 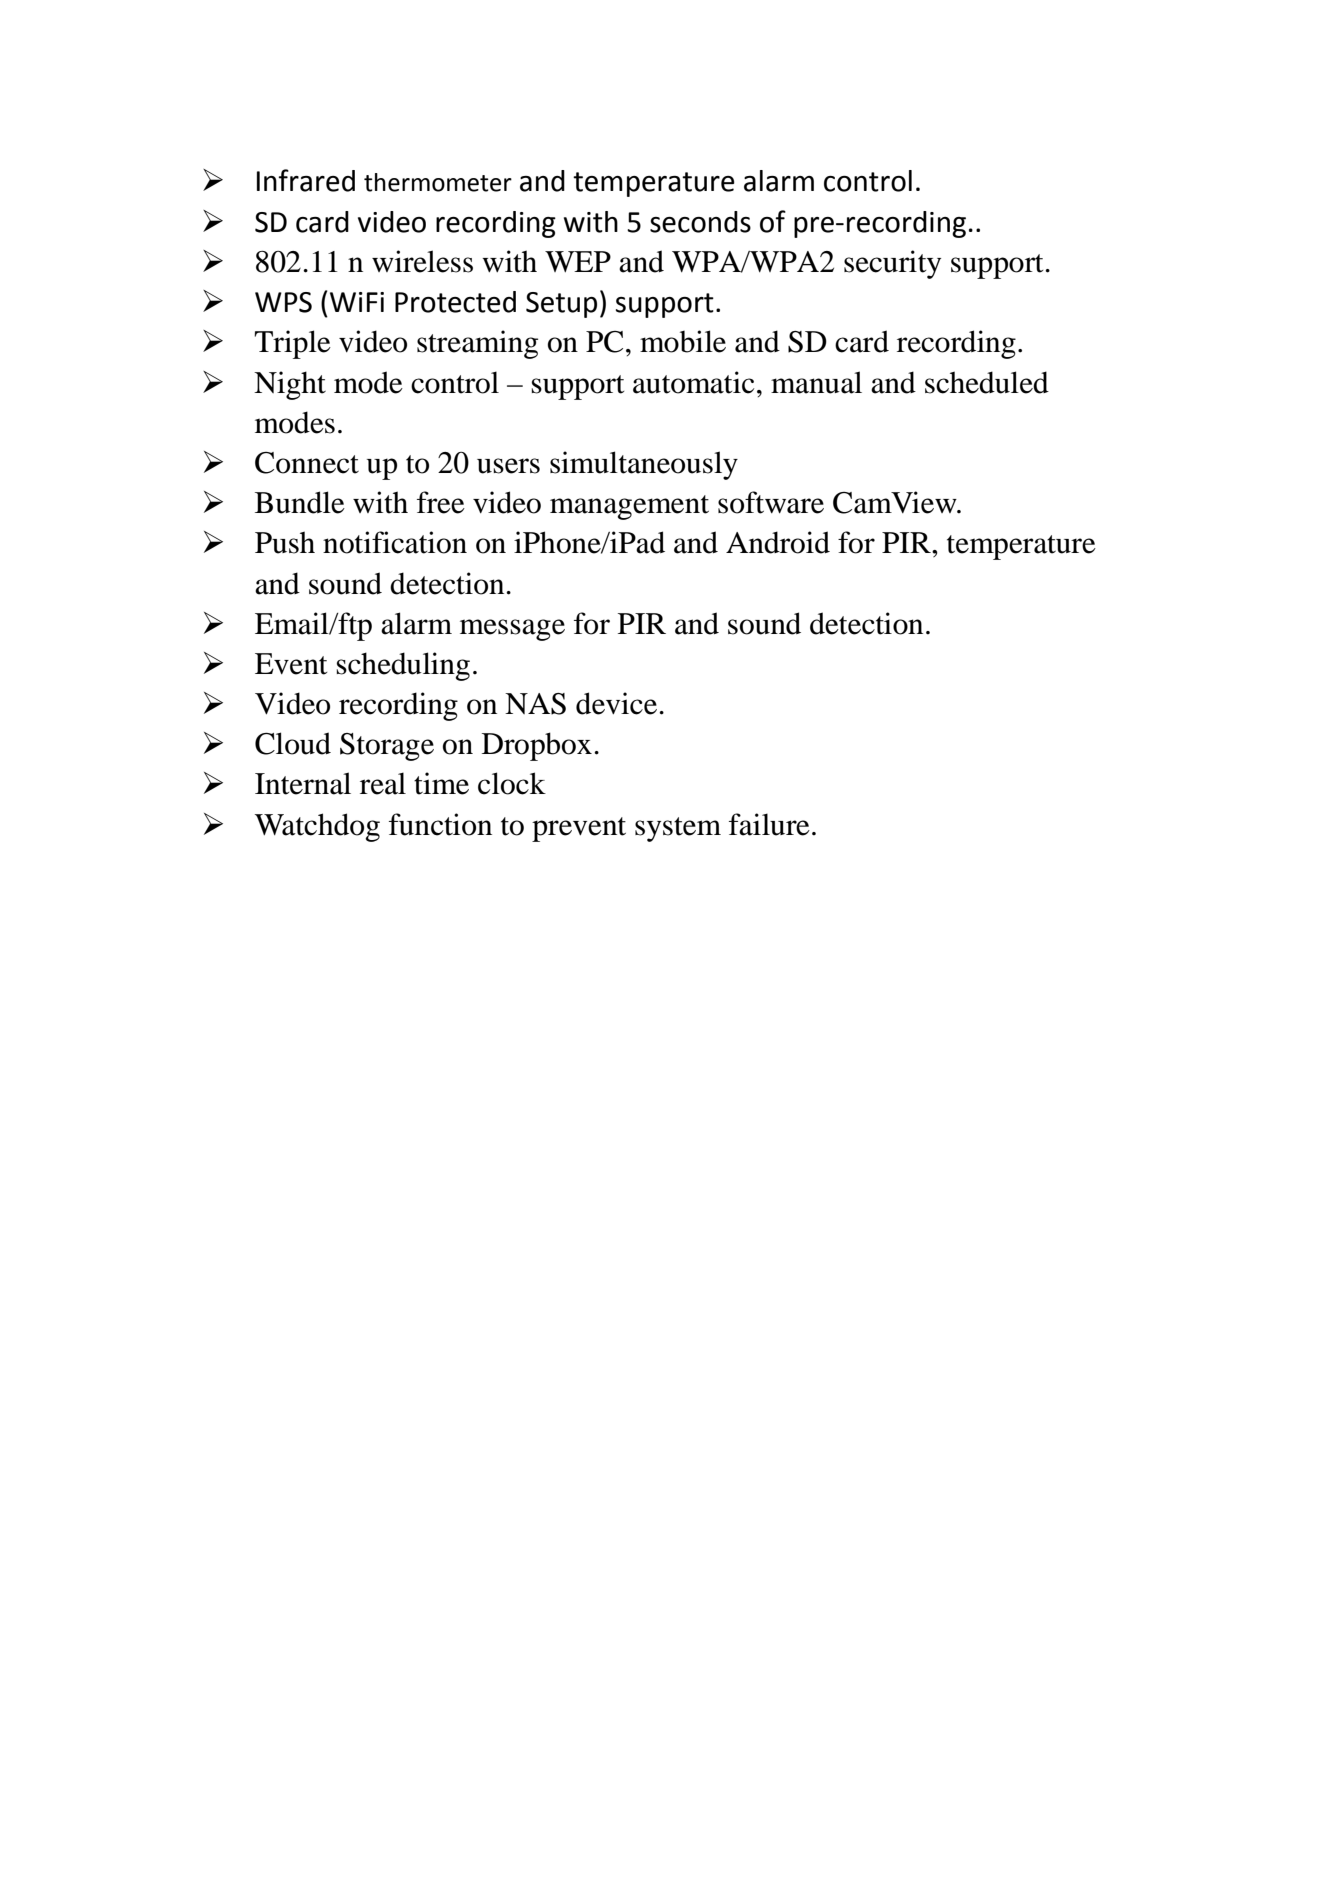 What do you see at coordinates (987, 382) in the screenshot?
I see `scheduled` at bounding box center [987, 382].
